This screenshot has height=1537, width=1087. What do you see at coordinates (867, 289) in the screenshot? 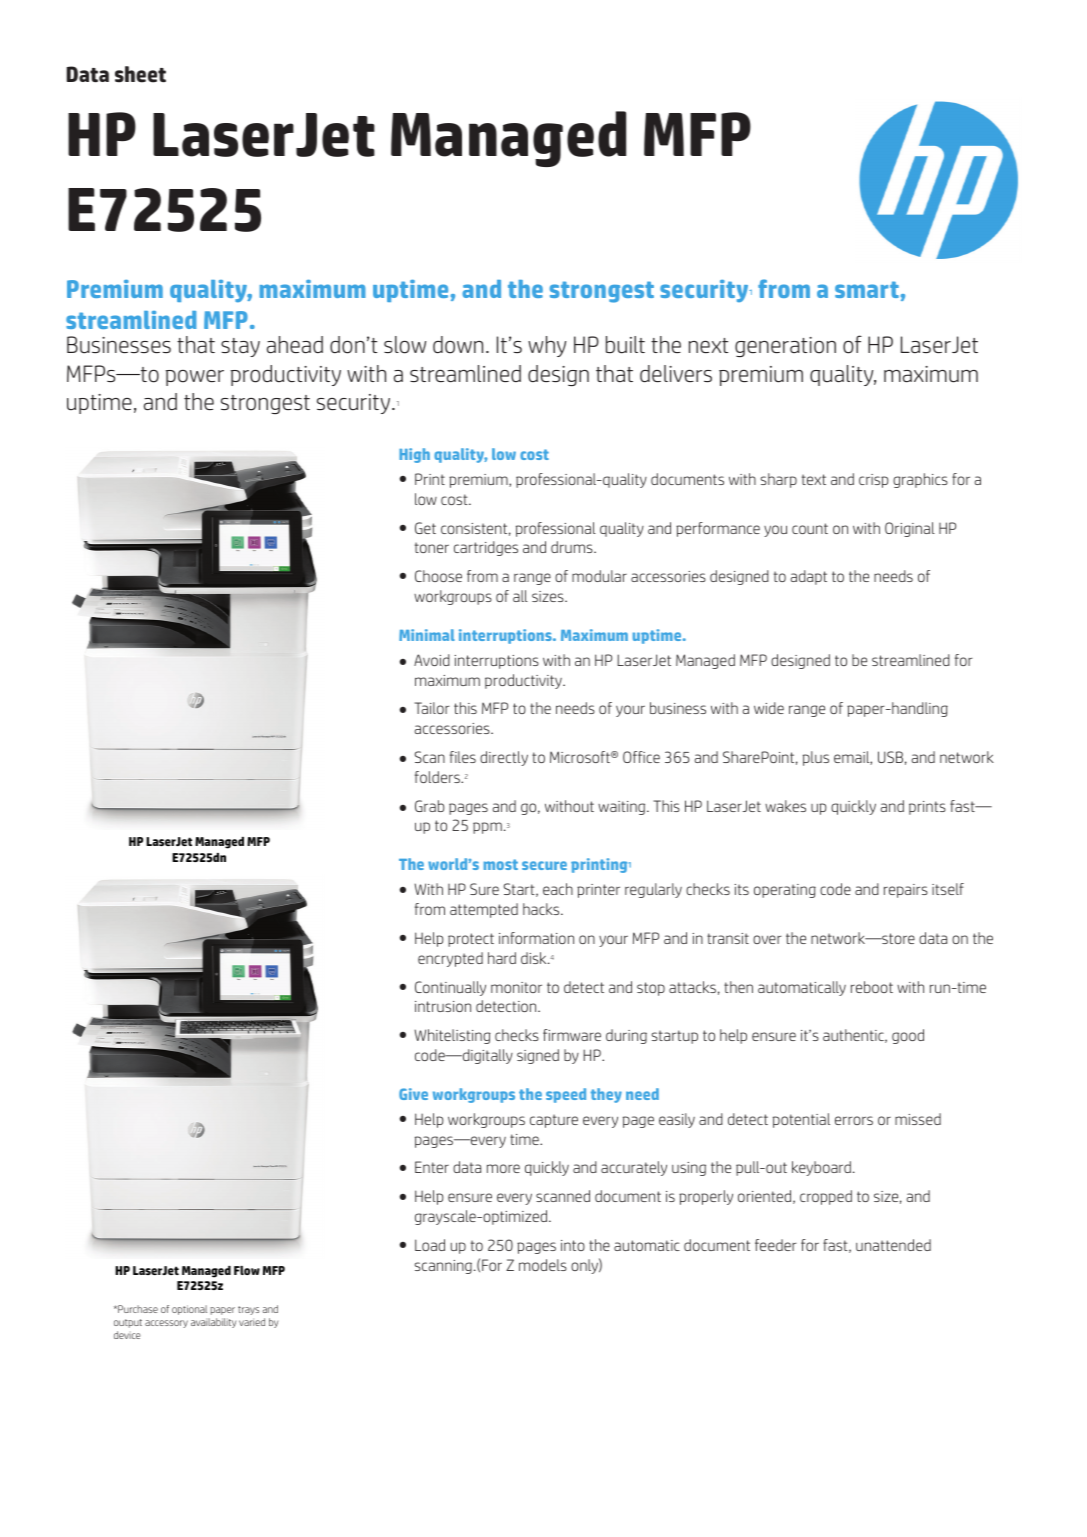
I see `smart` at bounding box center [867, 289].
